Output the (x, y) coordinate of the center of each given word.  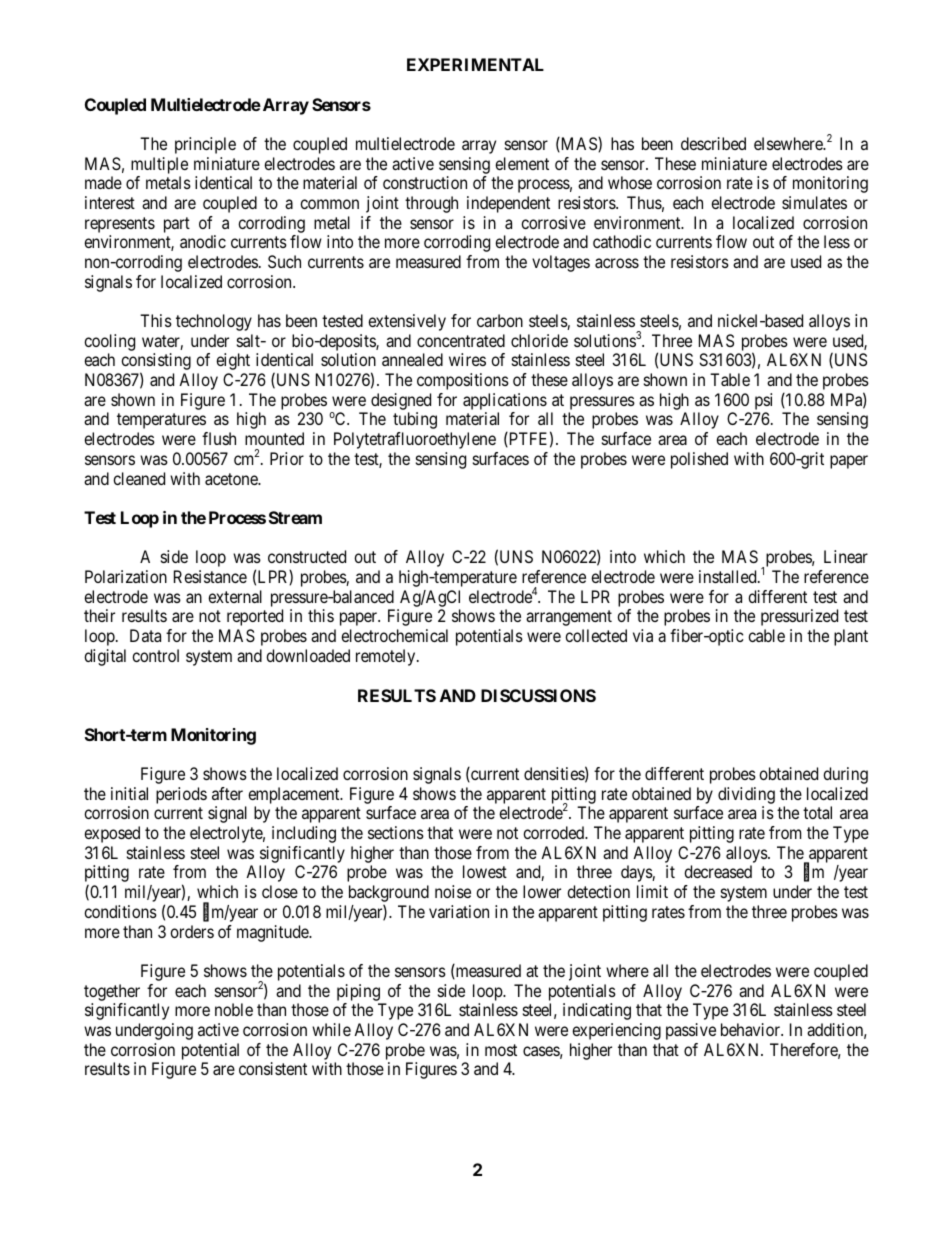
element (522, 163)
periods (181, 795)
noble (234, 1009)
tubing (415, 420)
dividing (746, 795)
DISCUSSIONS (538, 695)
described (713, 143)
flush (219, 438)
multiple (159, 165)
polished (699, 460)
